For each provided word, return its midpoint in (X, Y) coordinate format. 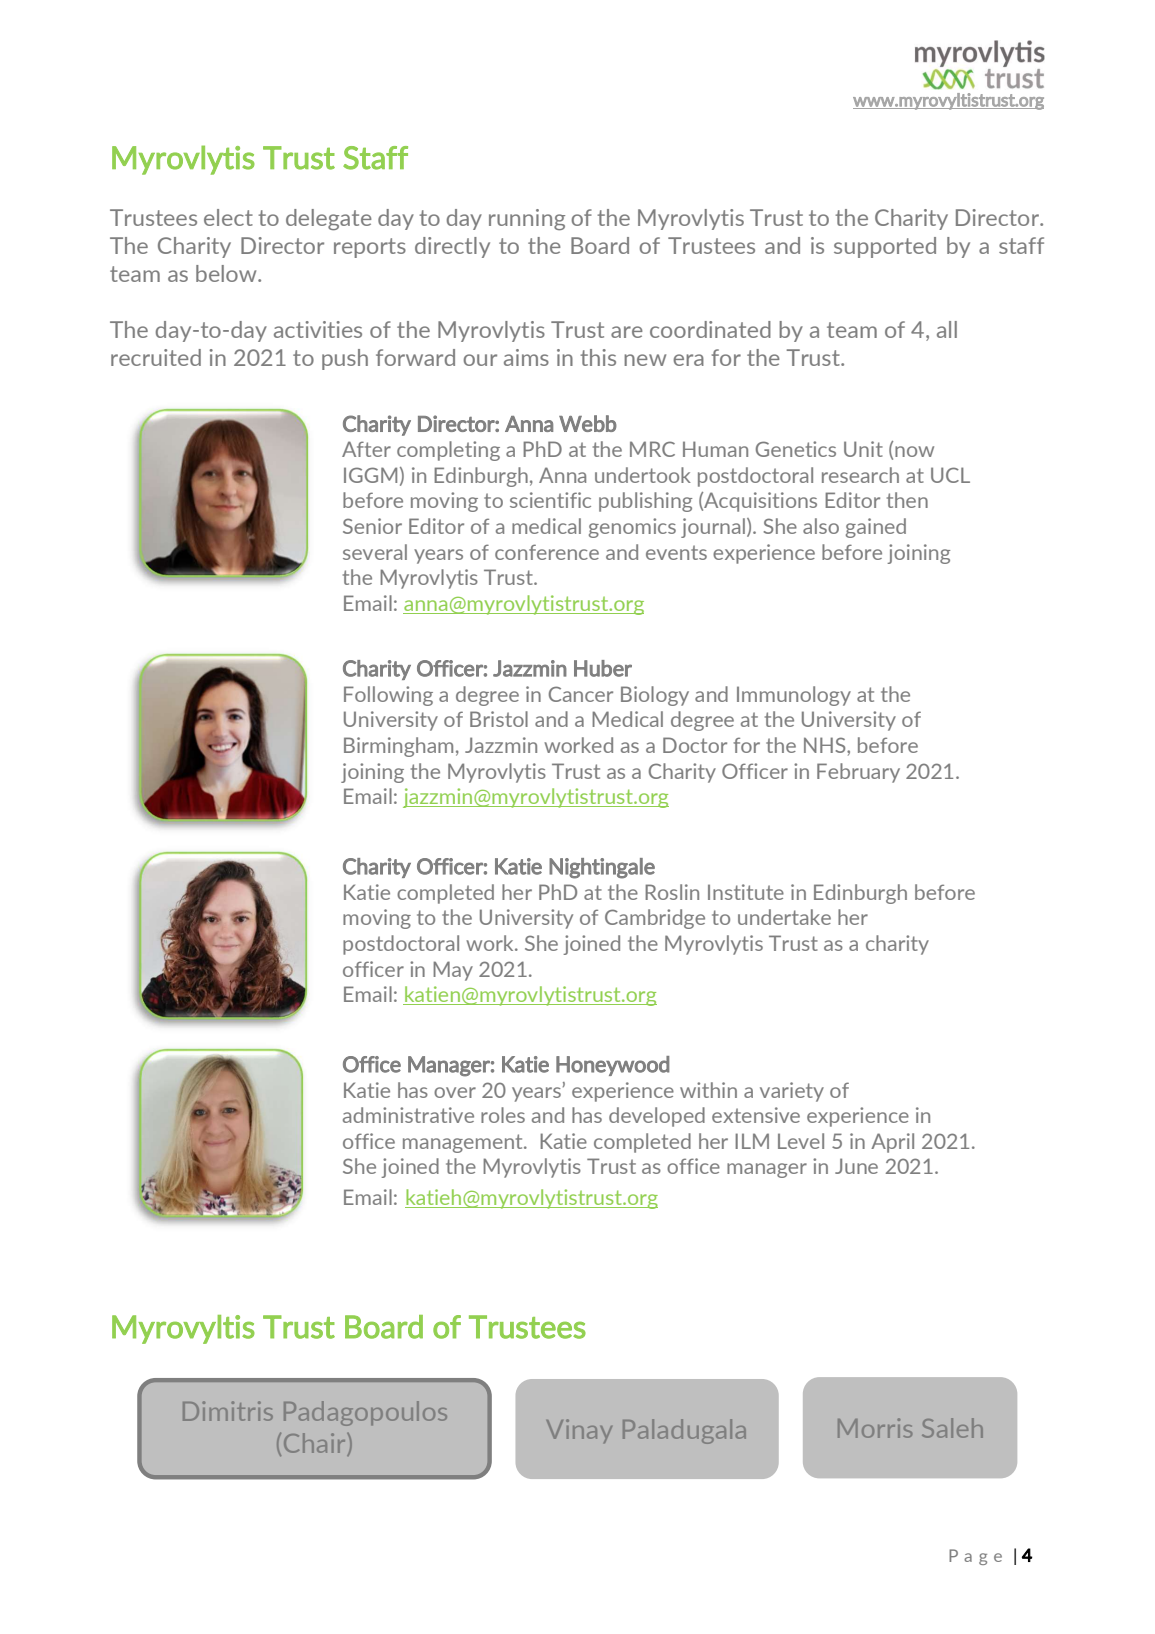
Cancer (581, 694)
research (860, 475)
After (366, 449)
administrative (408, 1115)
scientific (550, 500)
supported (885, 247)
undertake (784, 917)
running (527, 220)
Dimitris (228, 1411)
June (856, 1166)
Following (388, 696)
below (227, 273)
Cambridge (655, 919)
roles (503, 1115)
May (453, 971)
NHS (826, 745)
